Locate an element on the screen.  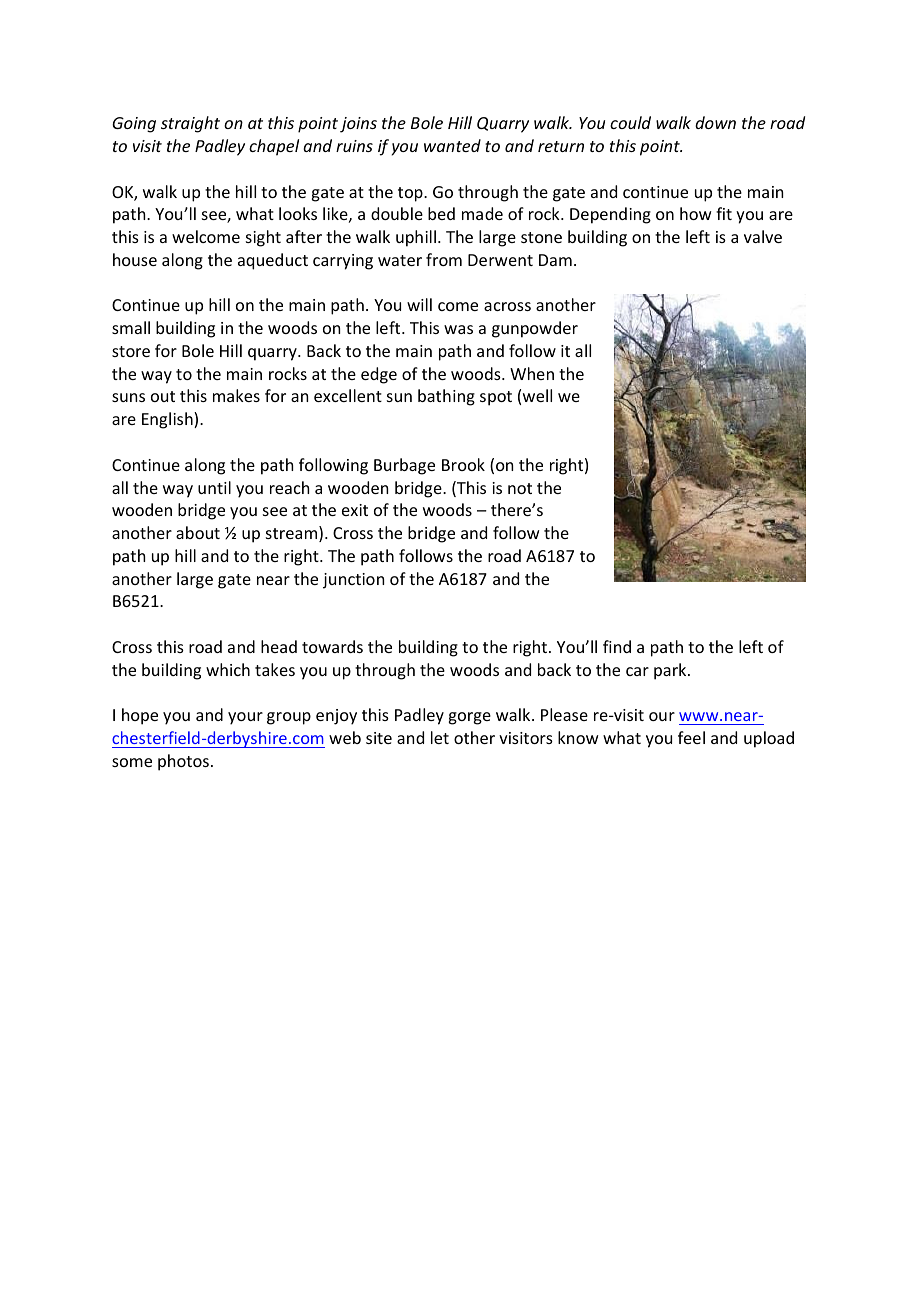
store is located at coordinates (131, 351).
